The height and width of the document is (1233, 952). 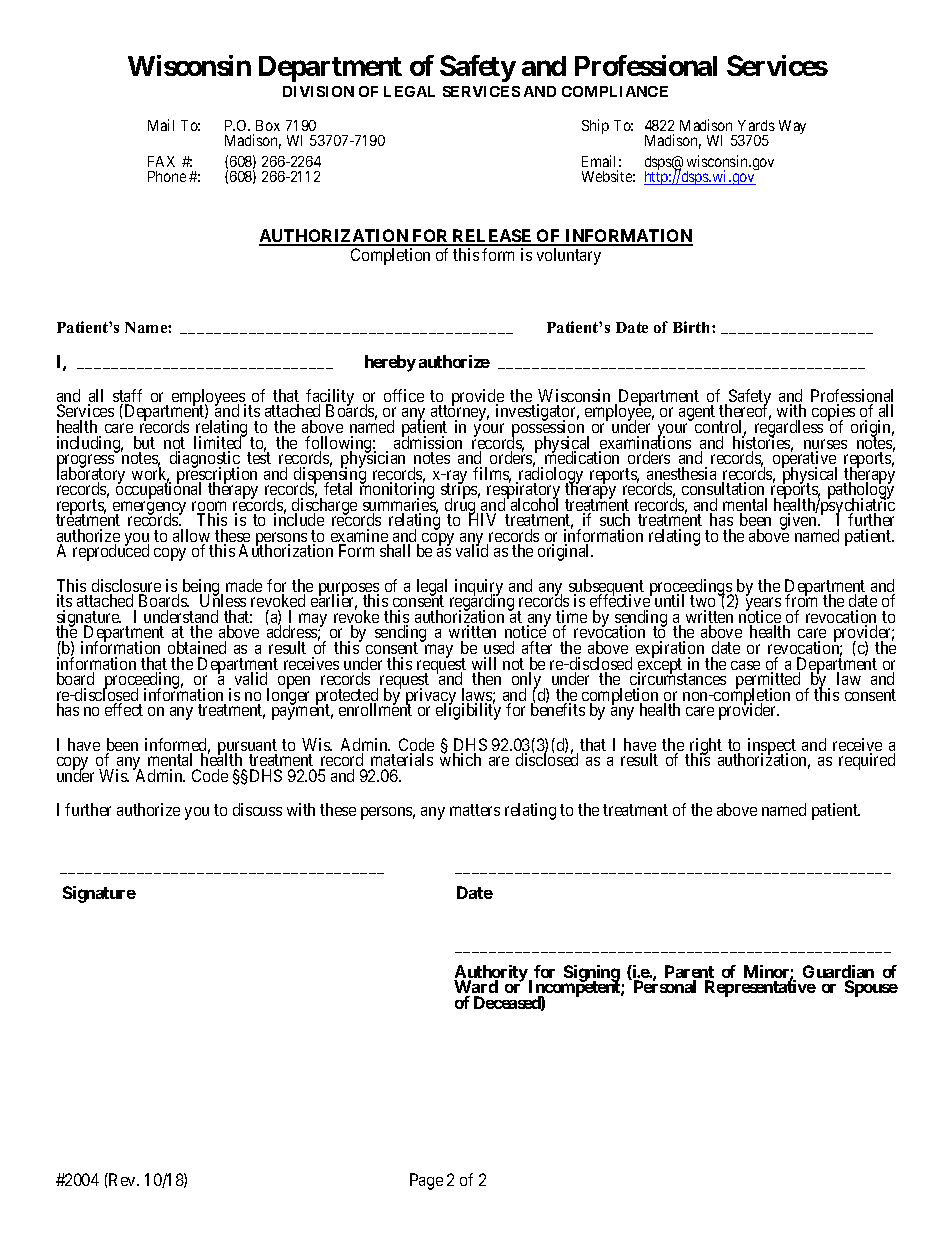 I want to click on Ship, so click(x=595, y=126).
